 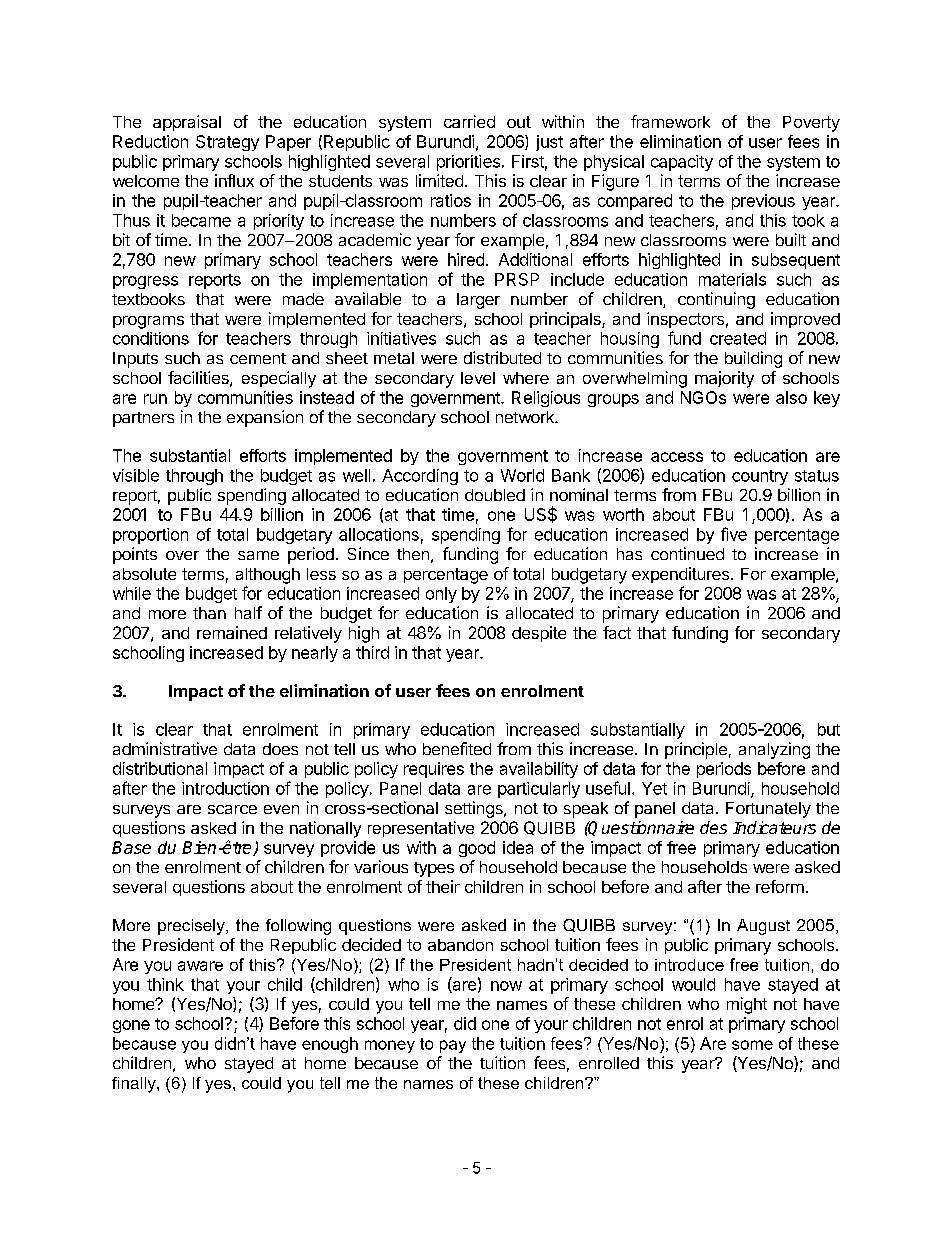 What do you see at coordinates (227, 143) in the image?
I see `Strategy` at bounding box center [227, 143].
